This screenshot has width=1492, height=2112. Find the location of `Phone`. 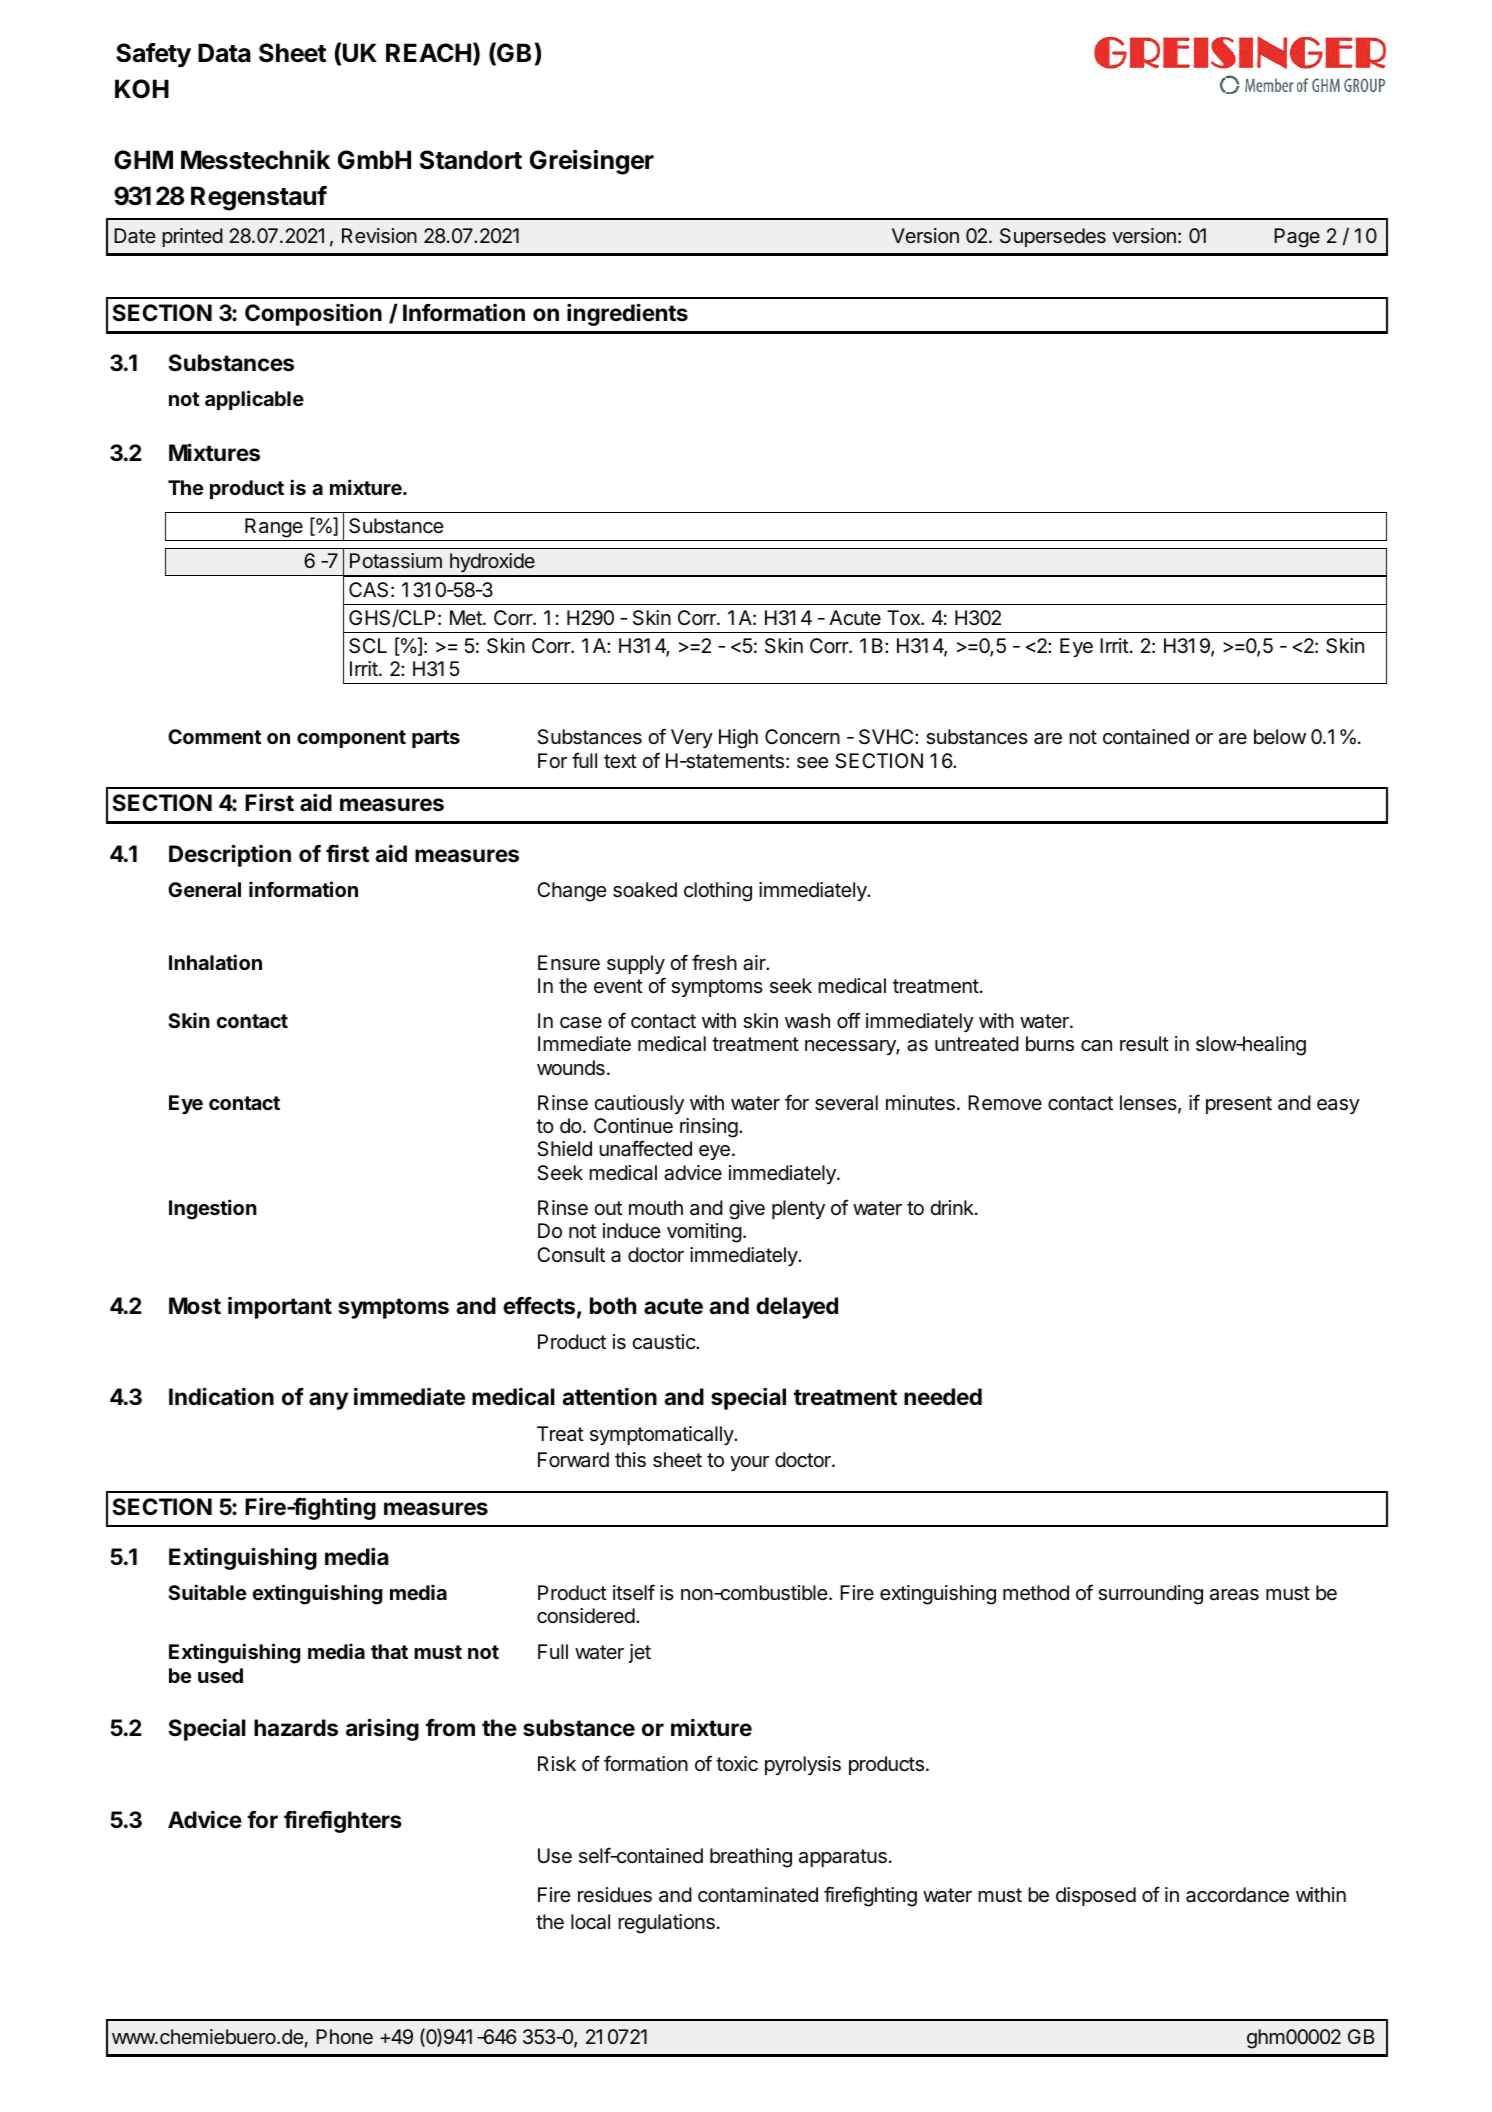

Phone is located at coordinates (344, 2036).
